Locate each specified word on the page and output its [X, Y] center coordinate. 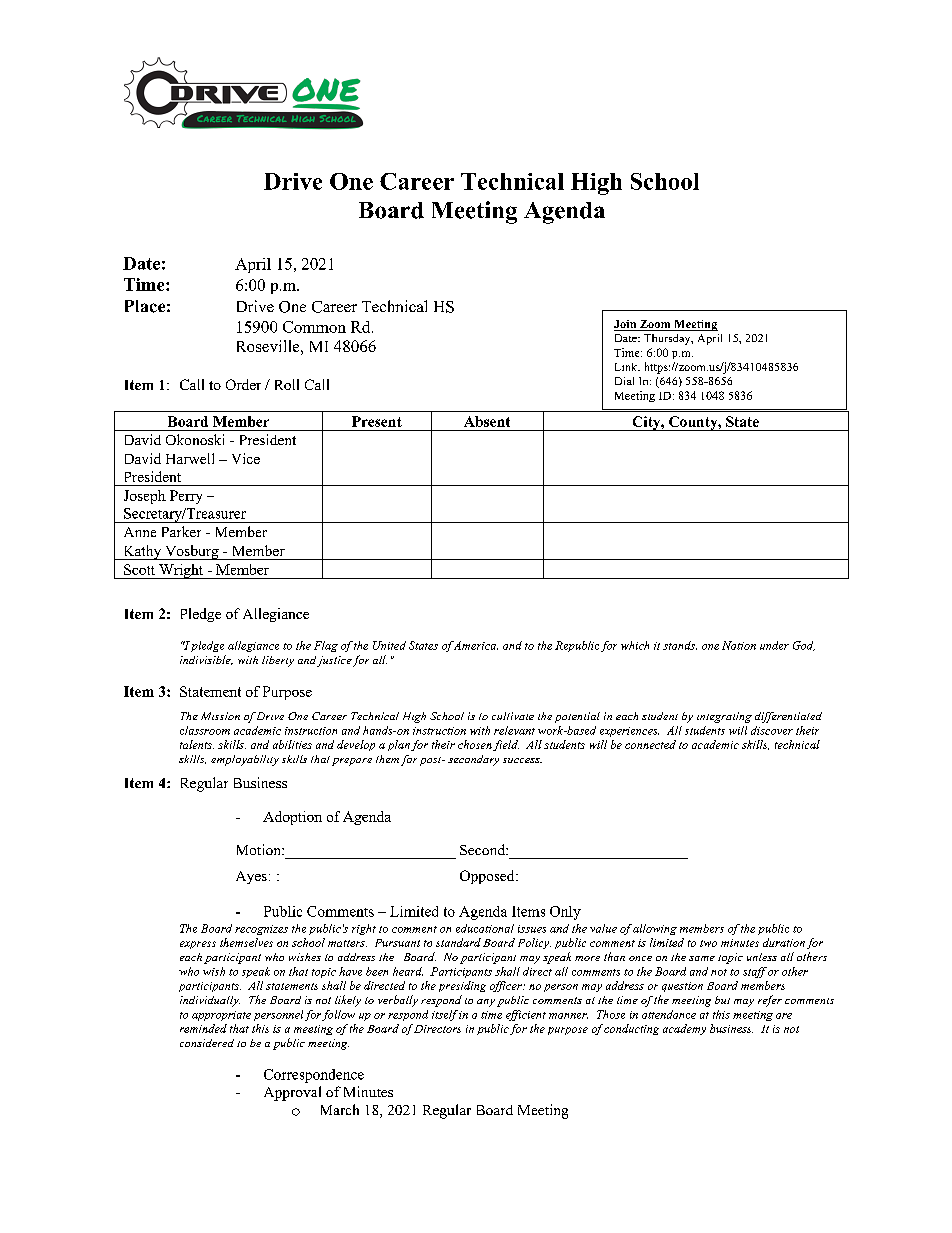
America [475, 645]
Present [377, 421]
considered [207, 1043]
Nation [739, 645]
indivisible [206, 660]
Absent [487, 421]
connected [650, 744]
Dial [624, 381]
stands [680, 645]
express [198, 945]
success [522, 760]
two [708, 943]
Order [243, 384]
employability [245, 760]
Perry [186, 497]
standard [458, 942]
